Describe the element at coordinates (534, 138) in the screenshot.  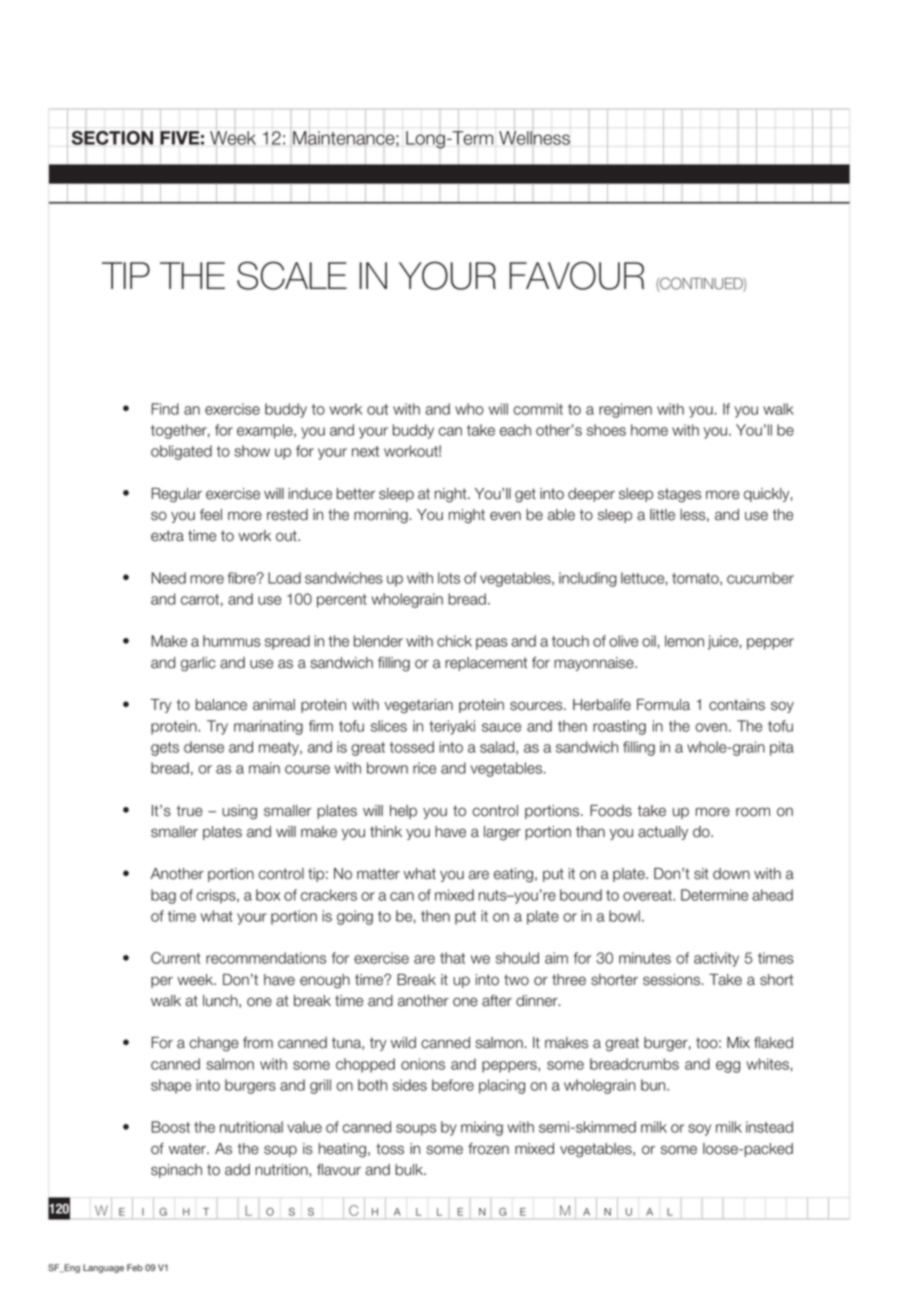
I see `Wellness` at that location.
